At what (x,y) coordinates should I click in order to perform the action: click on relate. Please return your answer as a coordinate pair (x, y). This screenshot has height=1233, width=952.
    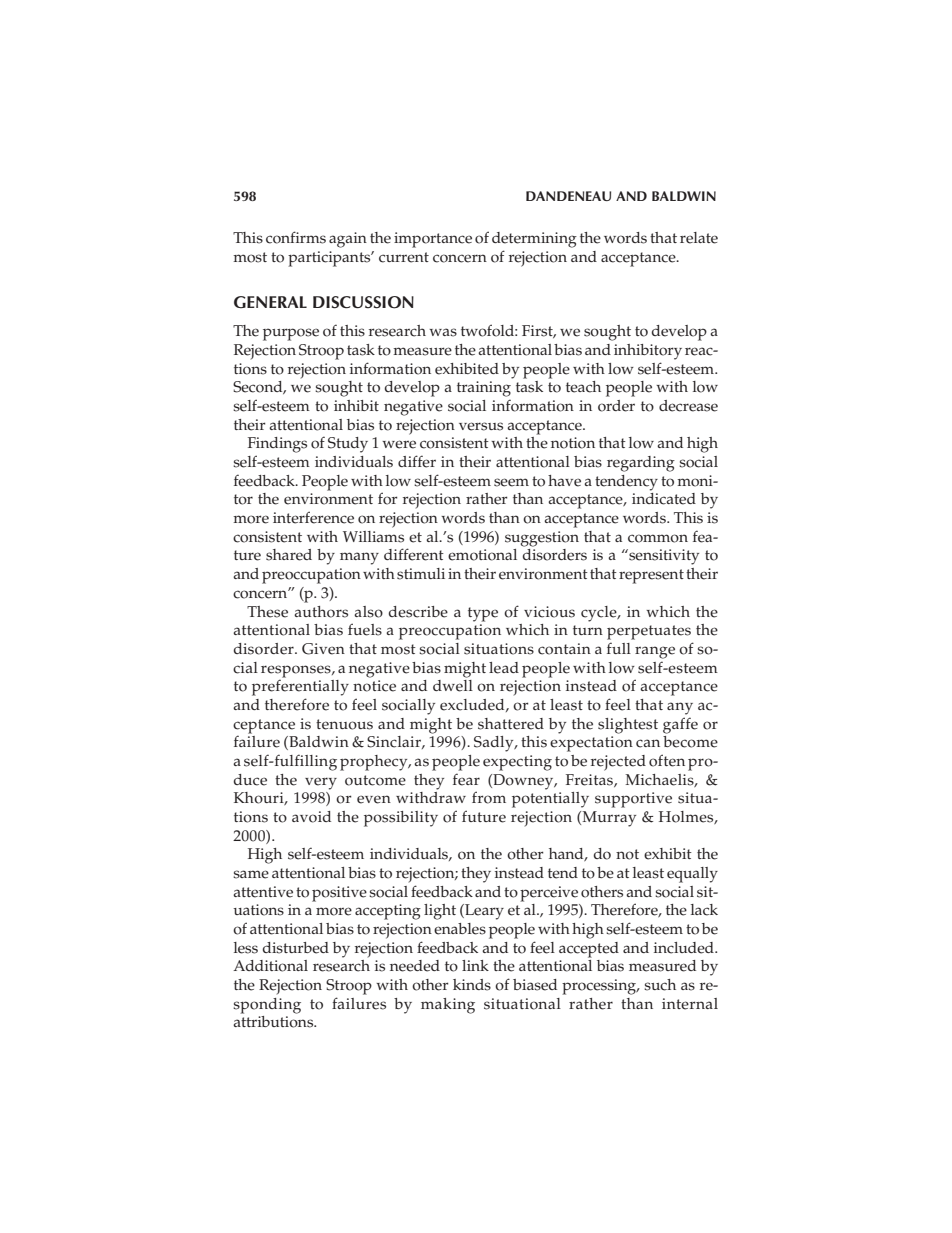
    Looking at the image, I should click on (699, 238).
